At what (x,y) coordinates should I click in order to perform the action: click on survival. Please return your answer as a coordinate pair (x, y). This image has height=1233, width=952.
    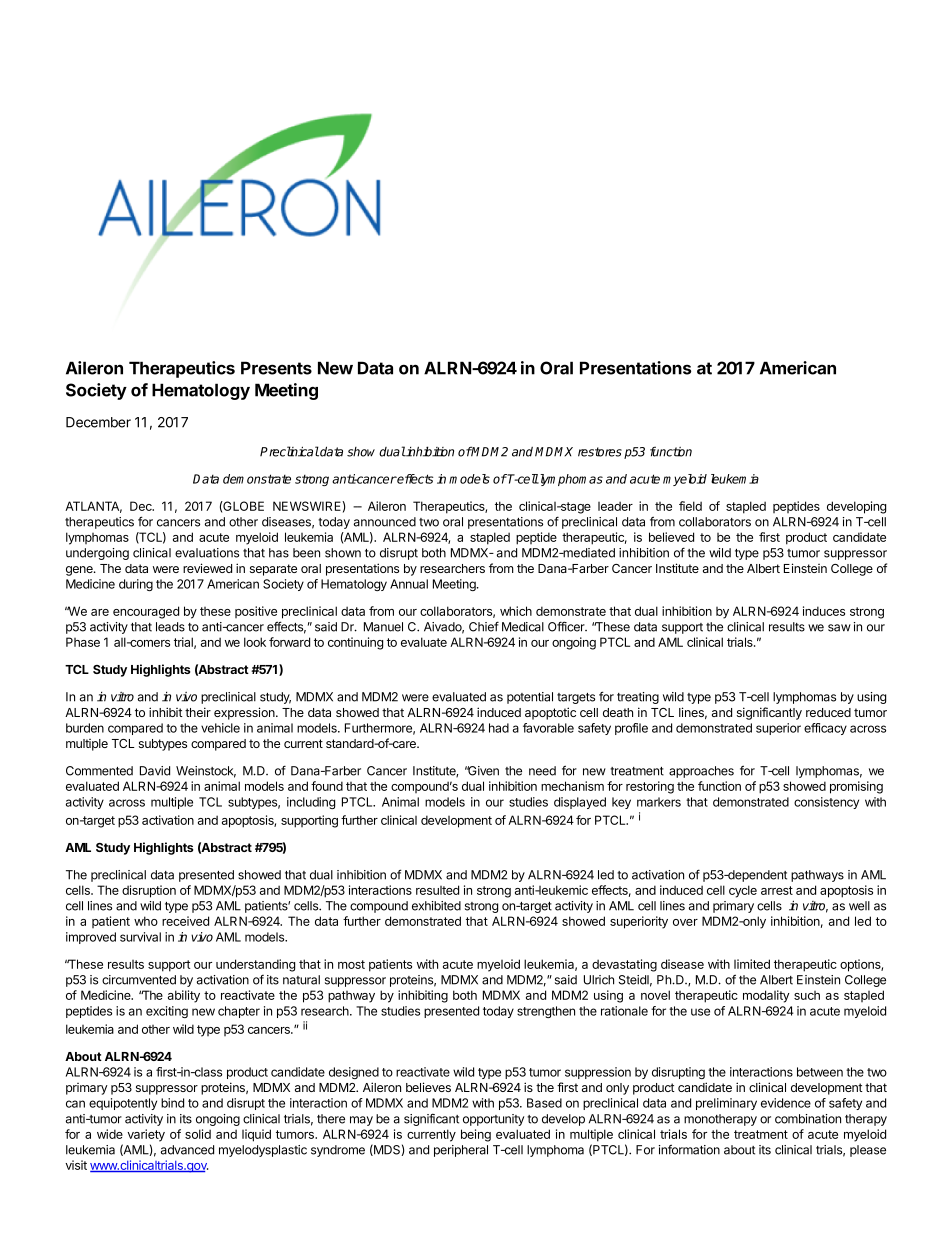
    Looking at the image, I should click on (140, 937).
